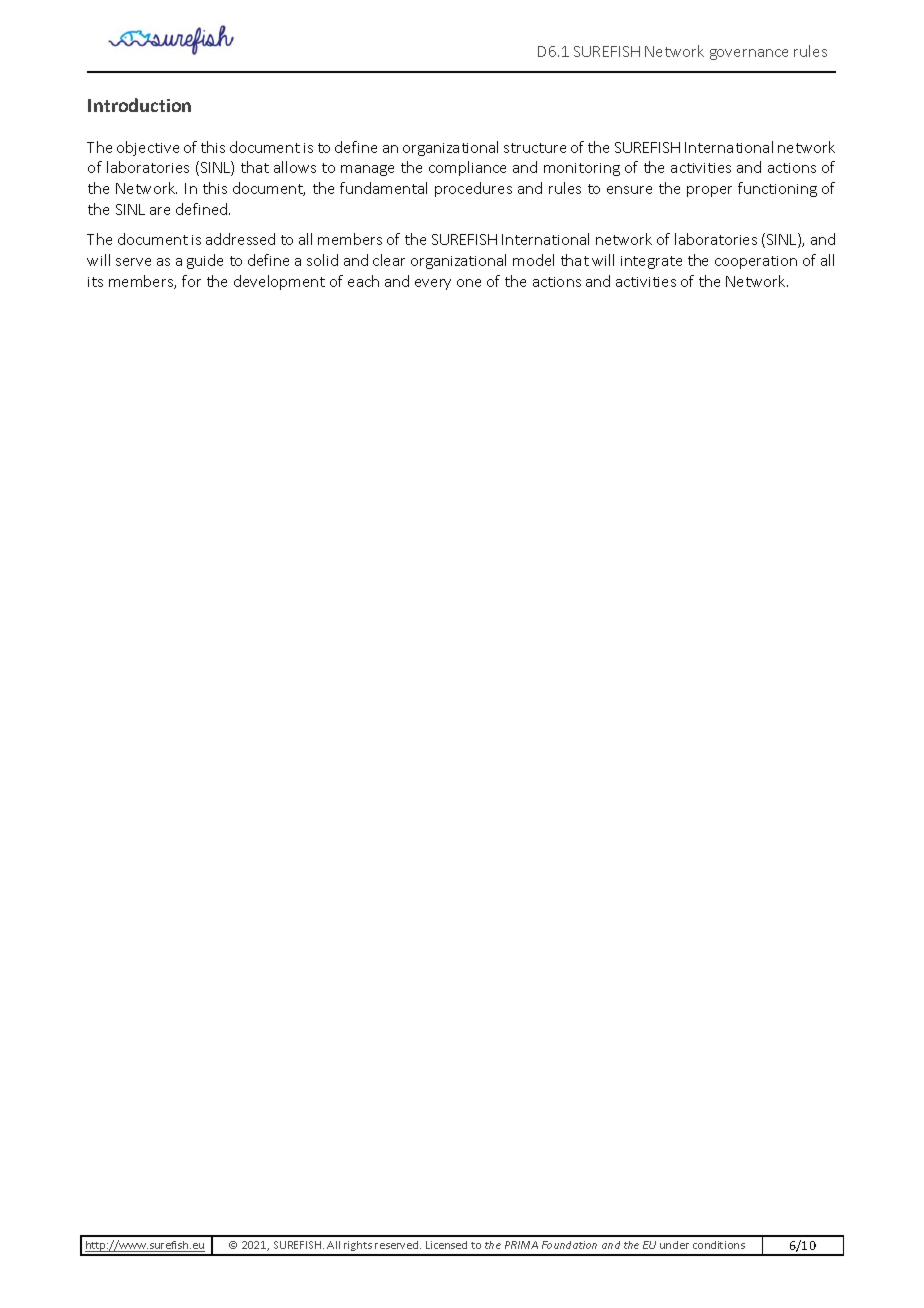 Image resolution: width=924 pixels, height=1308 pixels. I want to click on integrate, so click(651, 262).
